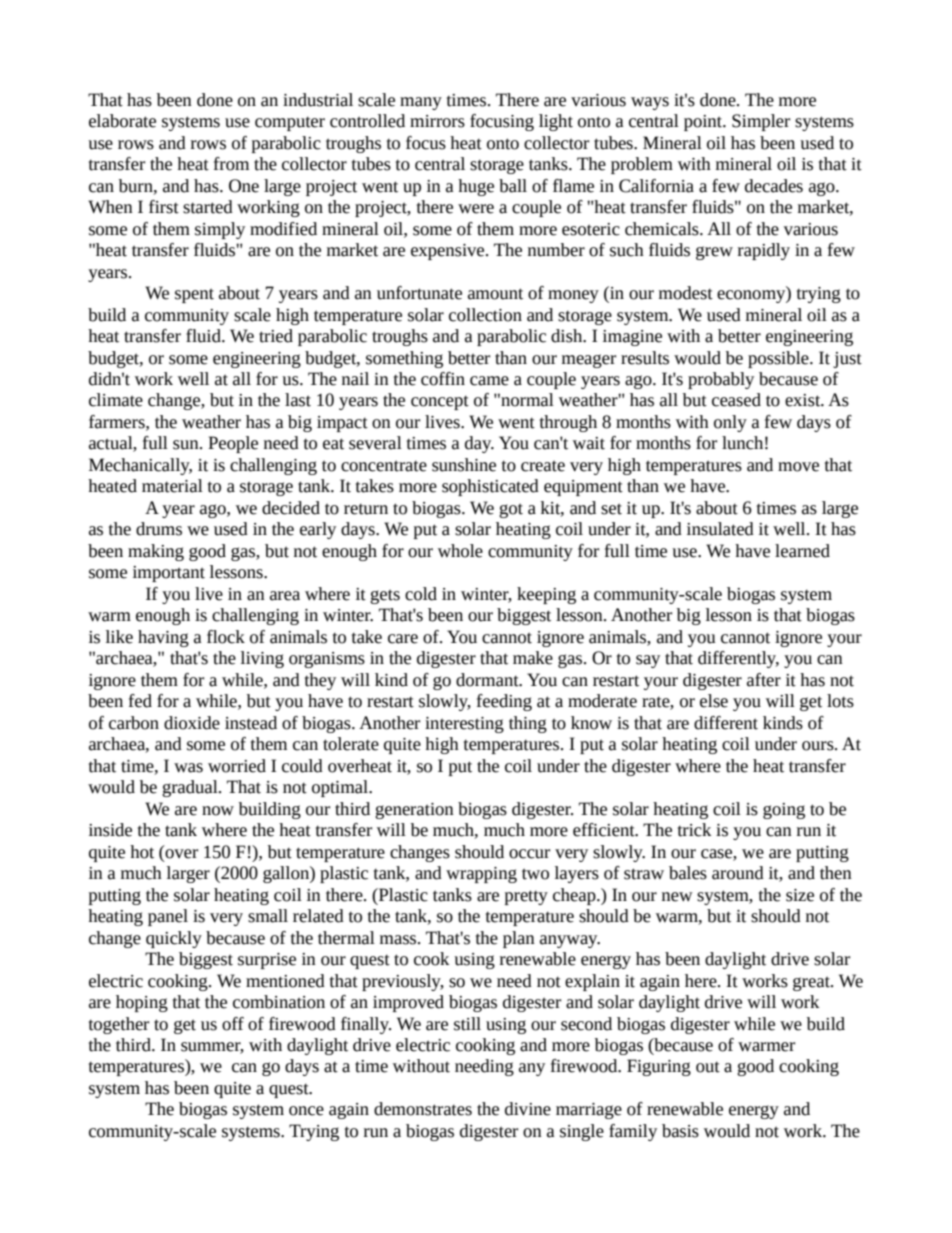 The image size is (952, 1233). I want to click on got, so click(511, 510).
